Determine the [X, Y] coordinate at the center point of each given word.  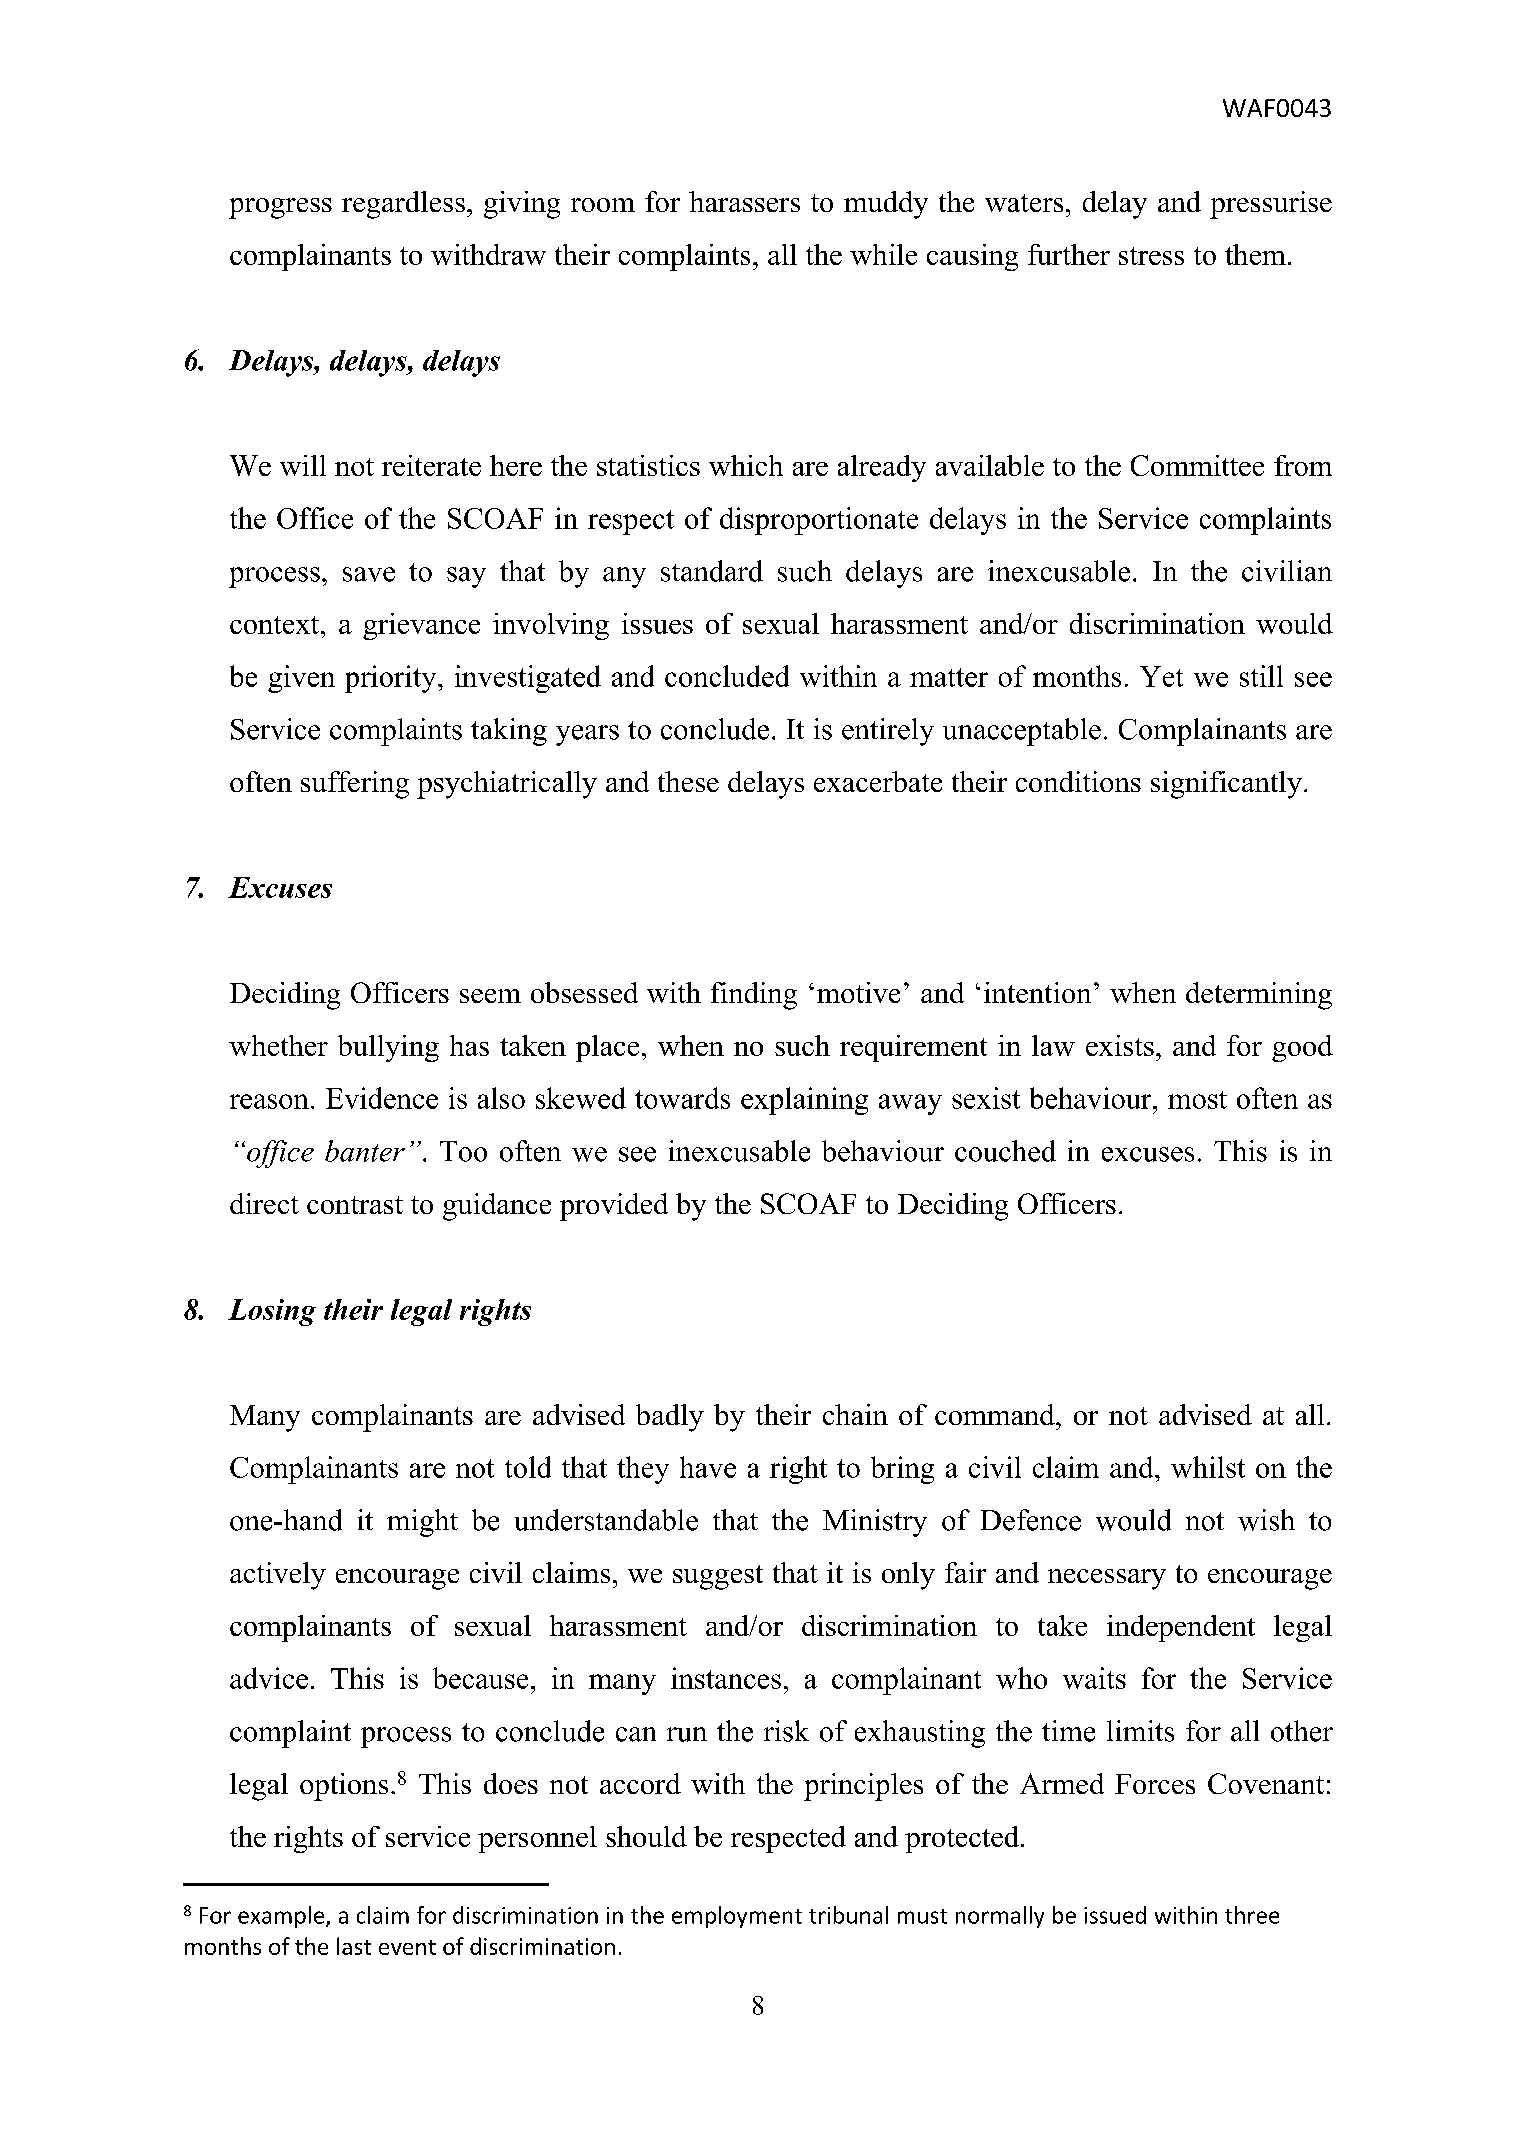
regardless [403, 205]
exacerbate [878, 781]
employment [737, 1917]
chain [855, 1414]
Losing [272, 1312]
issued [1115, 1915]
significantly [1226, 785]
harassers [744, 201]
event [407, 1947]
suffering [355, 785]
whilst [1208, 1467]
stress [1151, 256]
